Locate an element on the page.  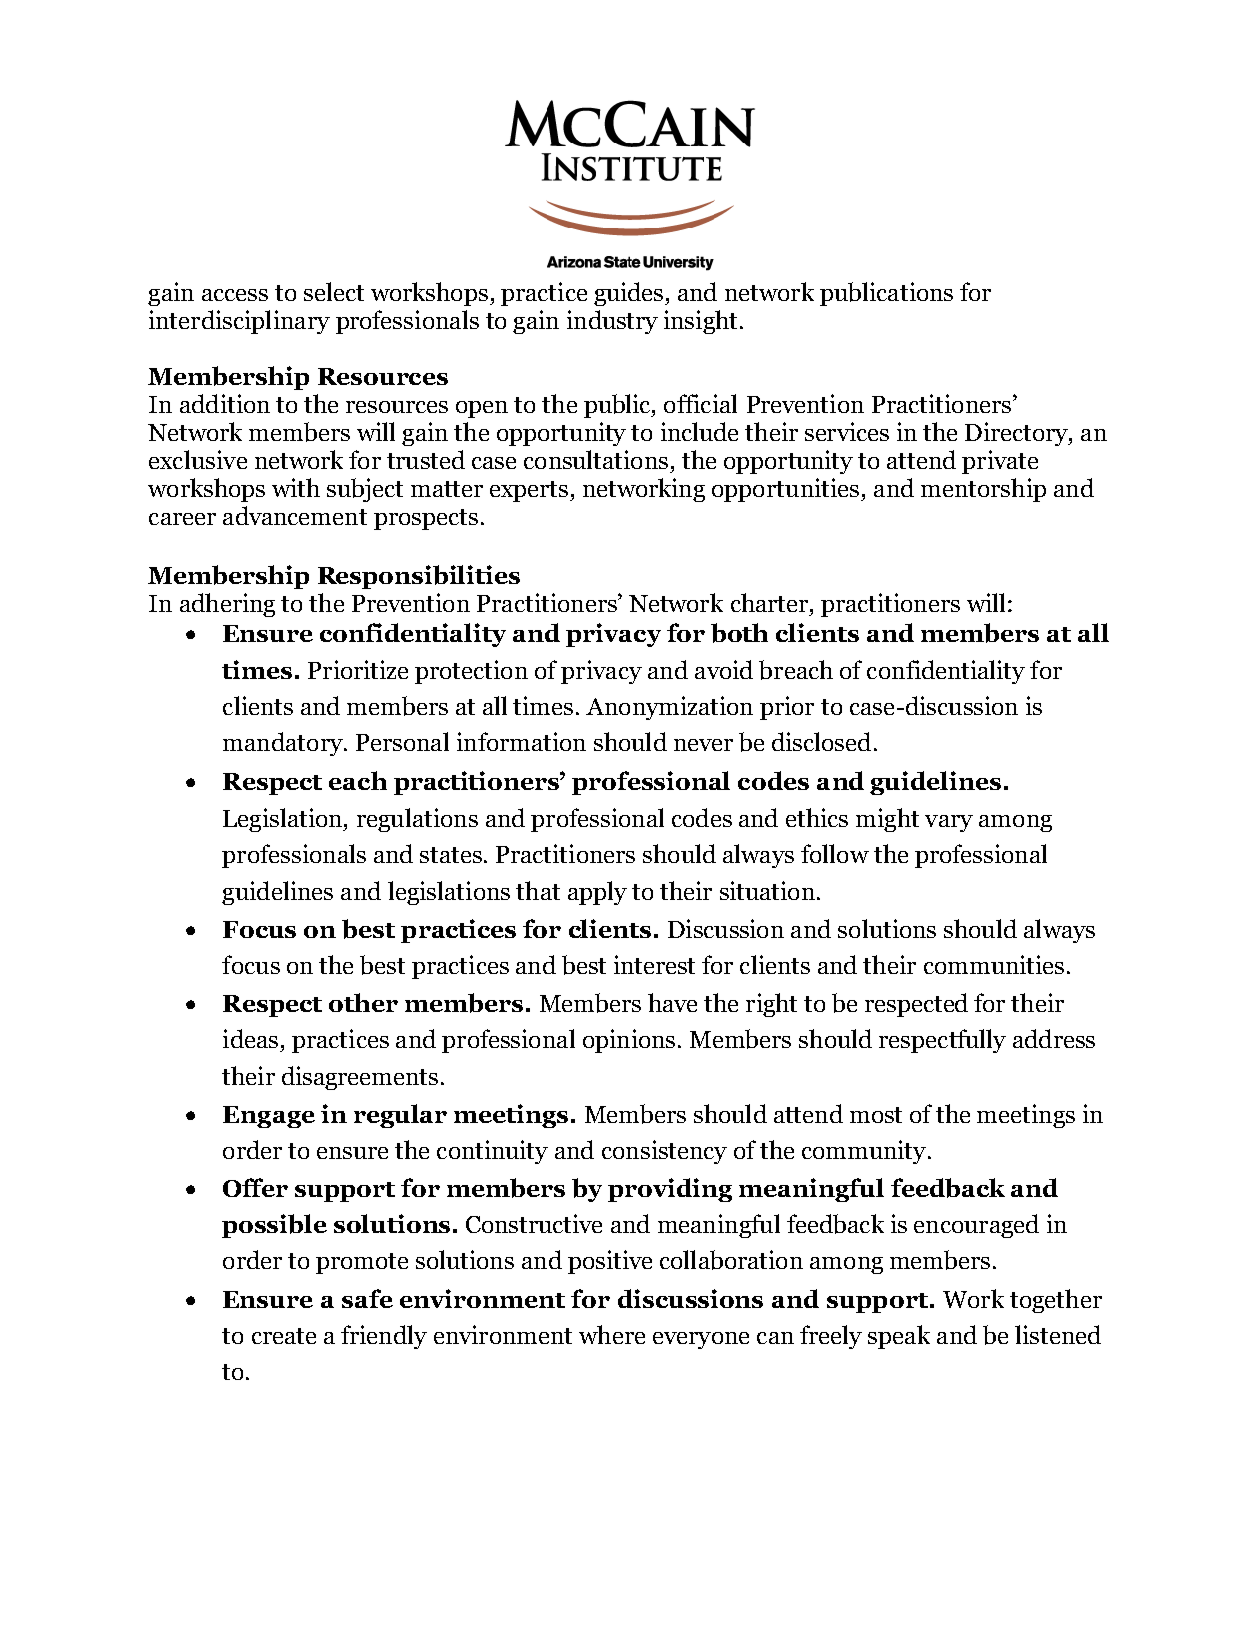
disclosed is located at coordinates (821, 741).
